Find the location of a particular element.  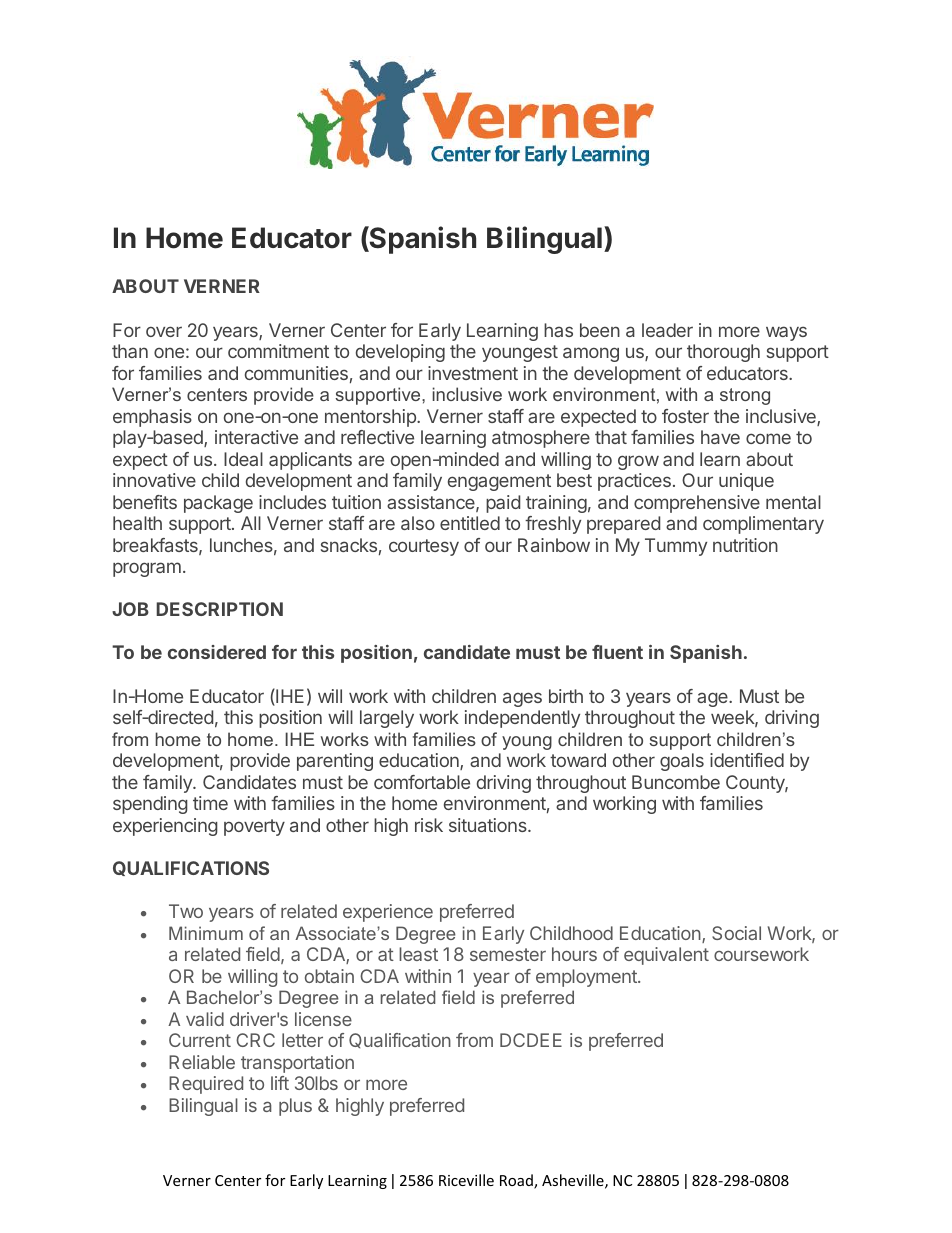

Two is located at coordinates (186, 911).
